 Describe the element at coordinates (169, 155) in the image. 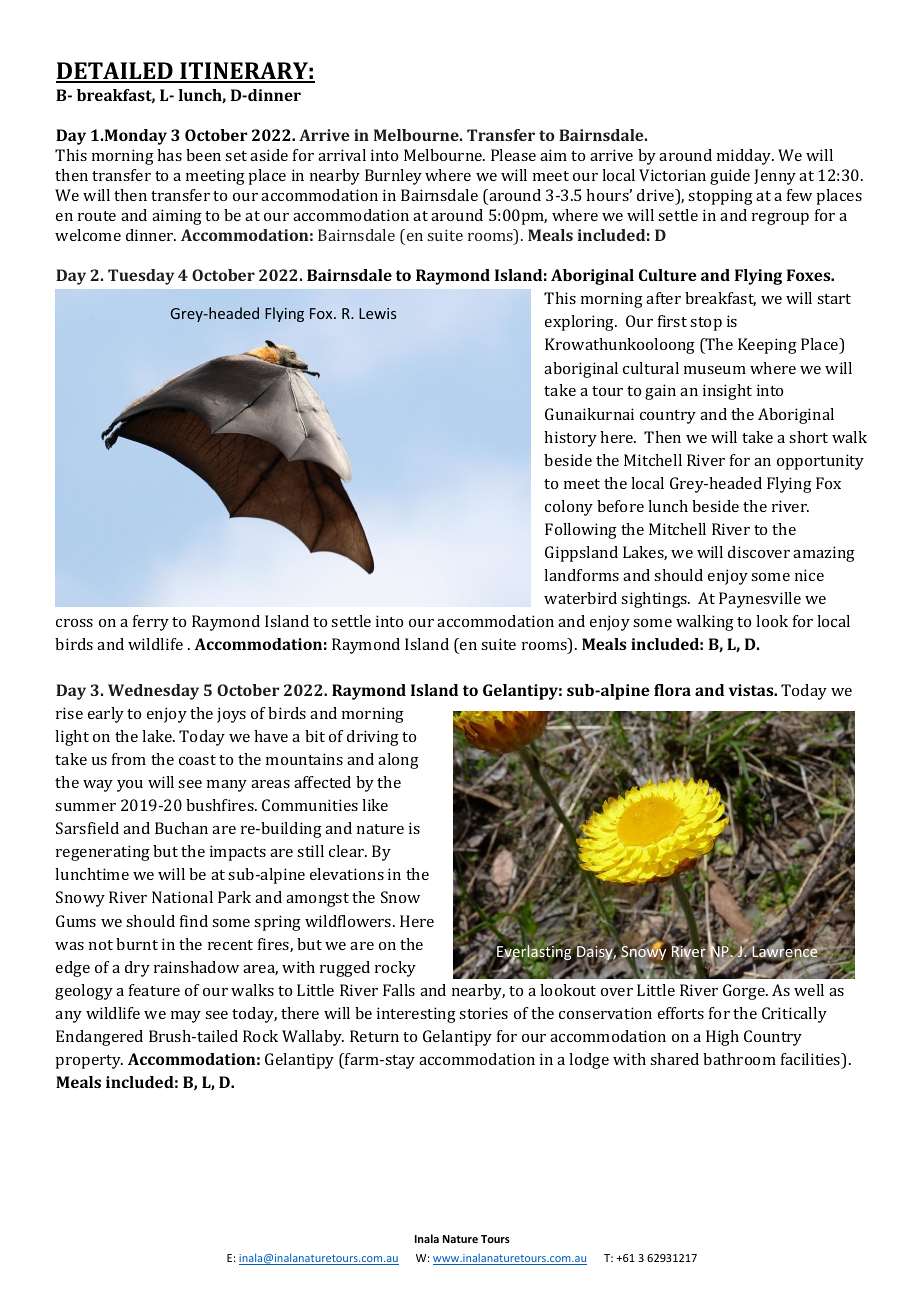

I see `has` at that location.
